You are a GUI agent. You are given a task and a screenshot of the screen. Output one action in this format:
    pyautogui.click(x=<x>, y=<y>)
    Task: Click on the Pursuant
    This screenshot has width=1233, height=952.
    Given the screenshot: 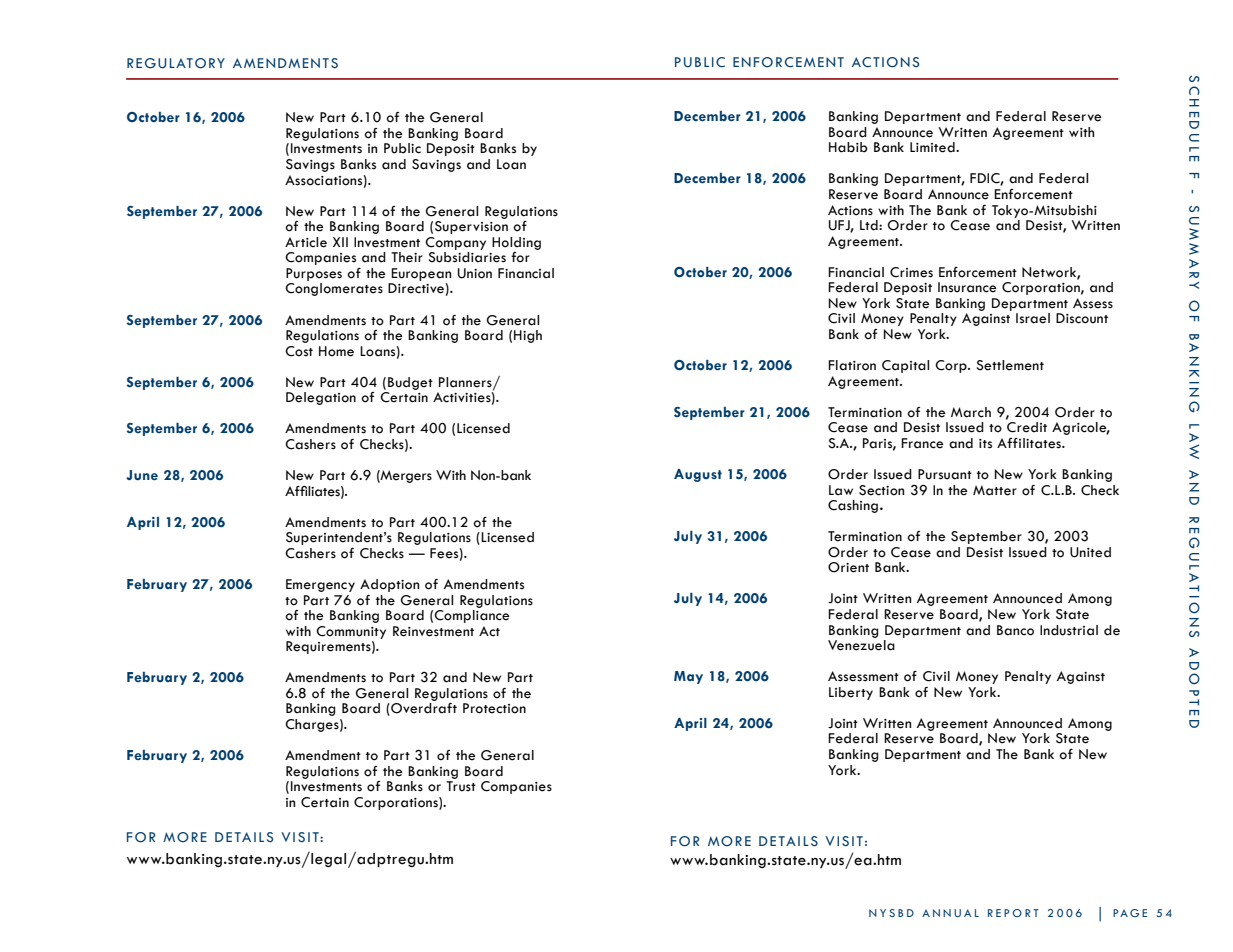 What is the action you would take?
    pyautogui.click(x=945, y=474)
